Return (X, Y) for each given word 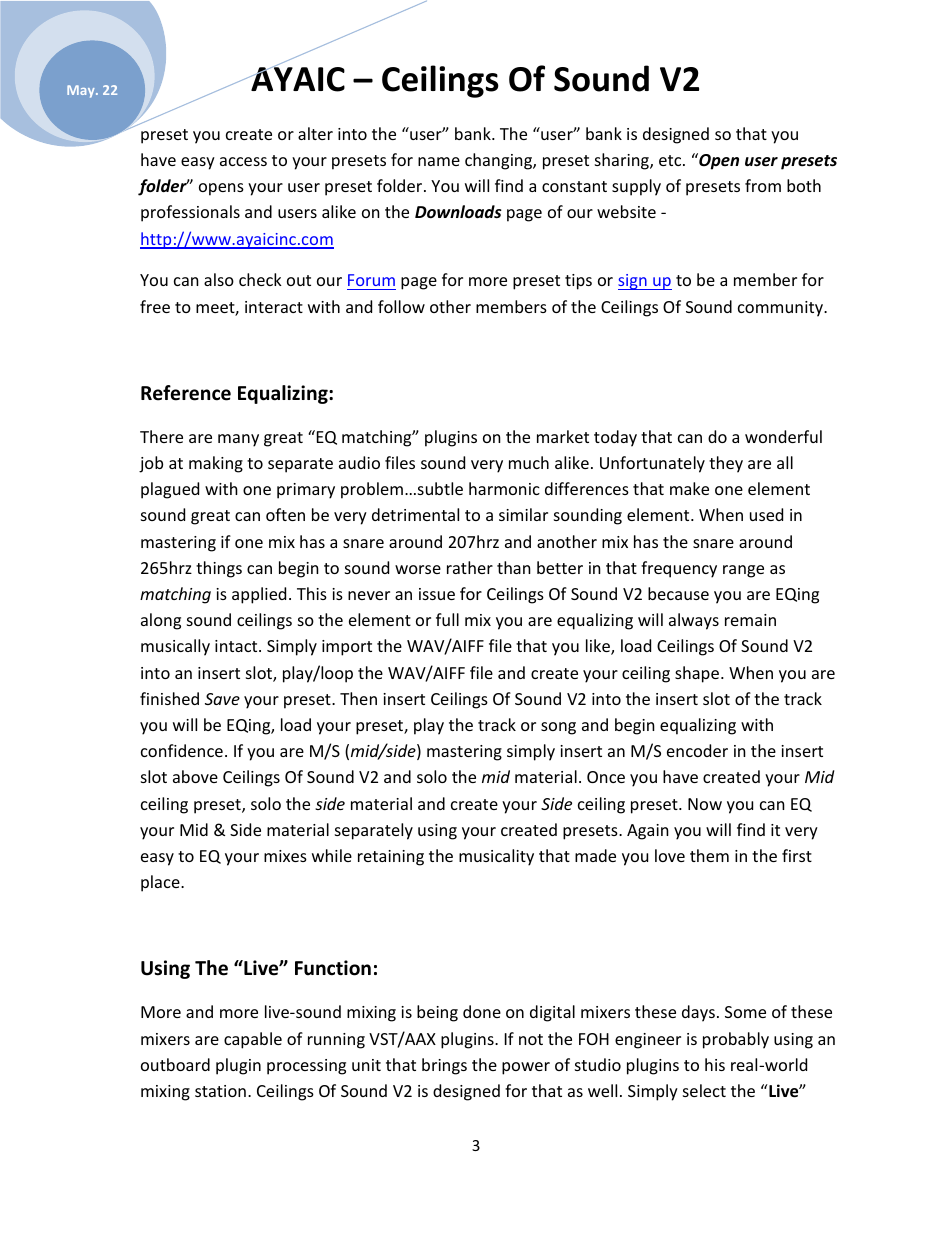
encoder (697, 750)
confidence (182, 750)
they (726, 464)
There (161, 436)
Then (358, 698)
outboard (175, 1064)
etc (671, 160)
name (439, 161)
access (243, 161)
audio (359, 462)
